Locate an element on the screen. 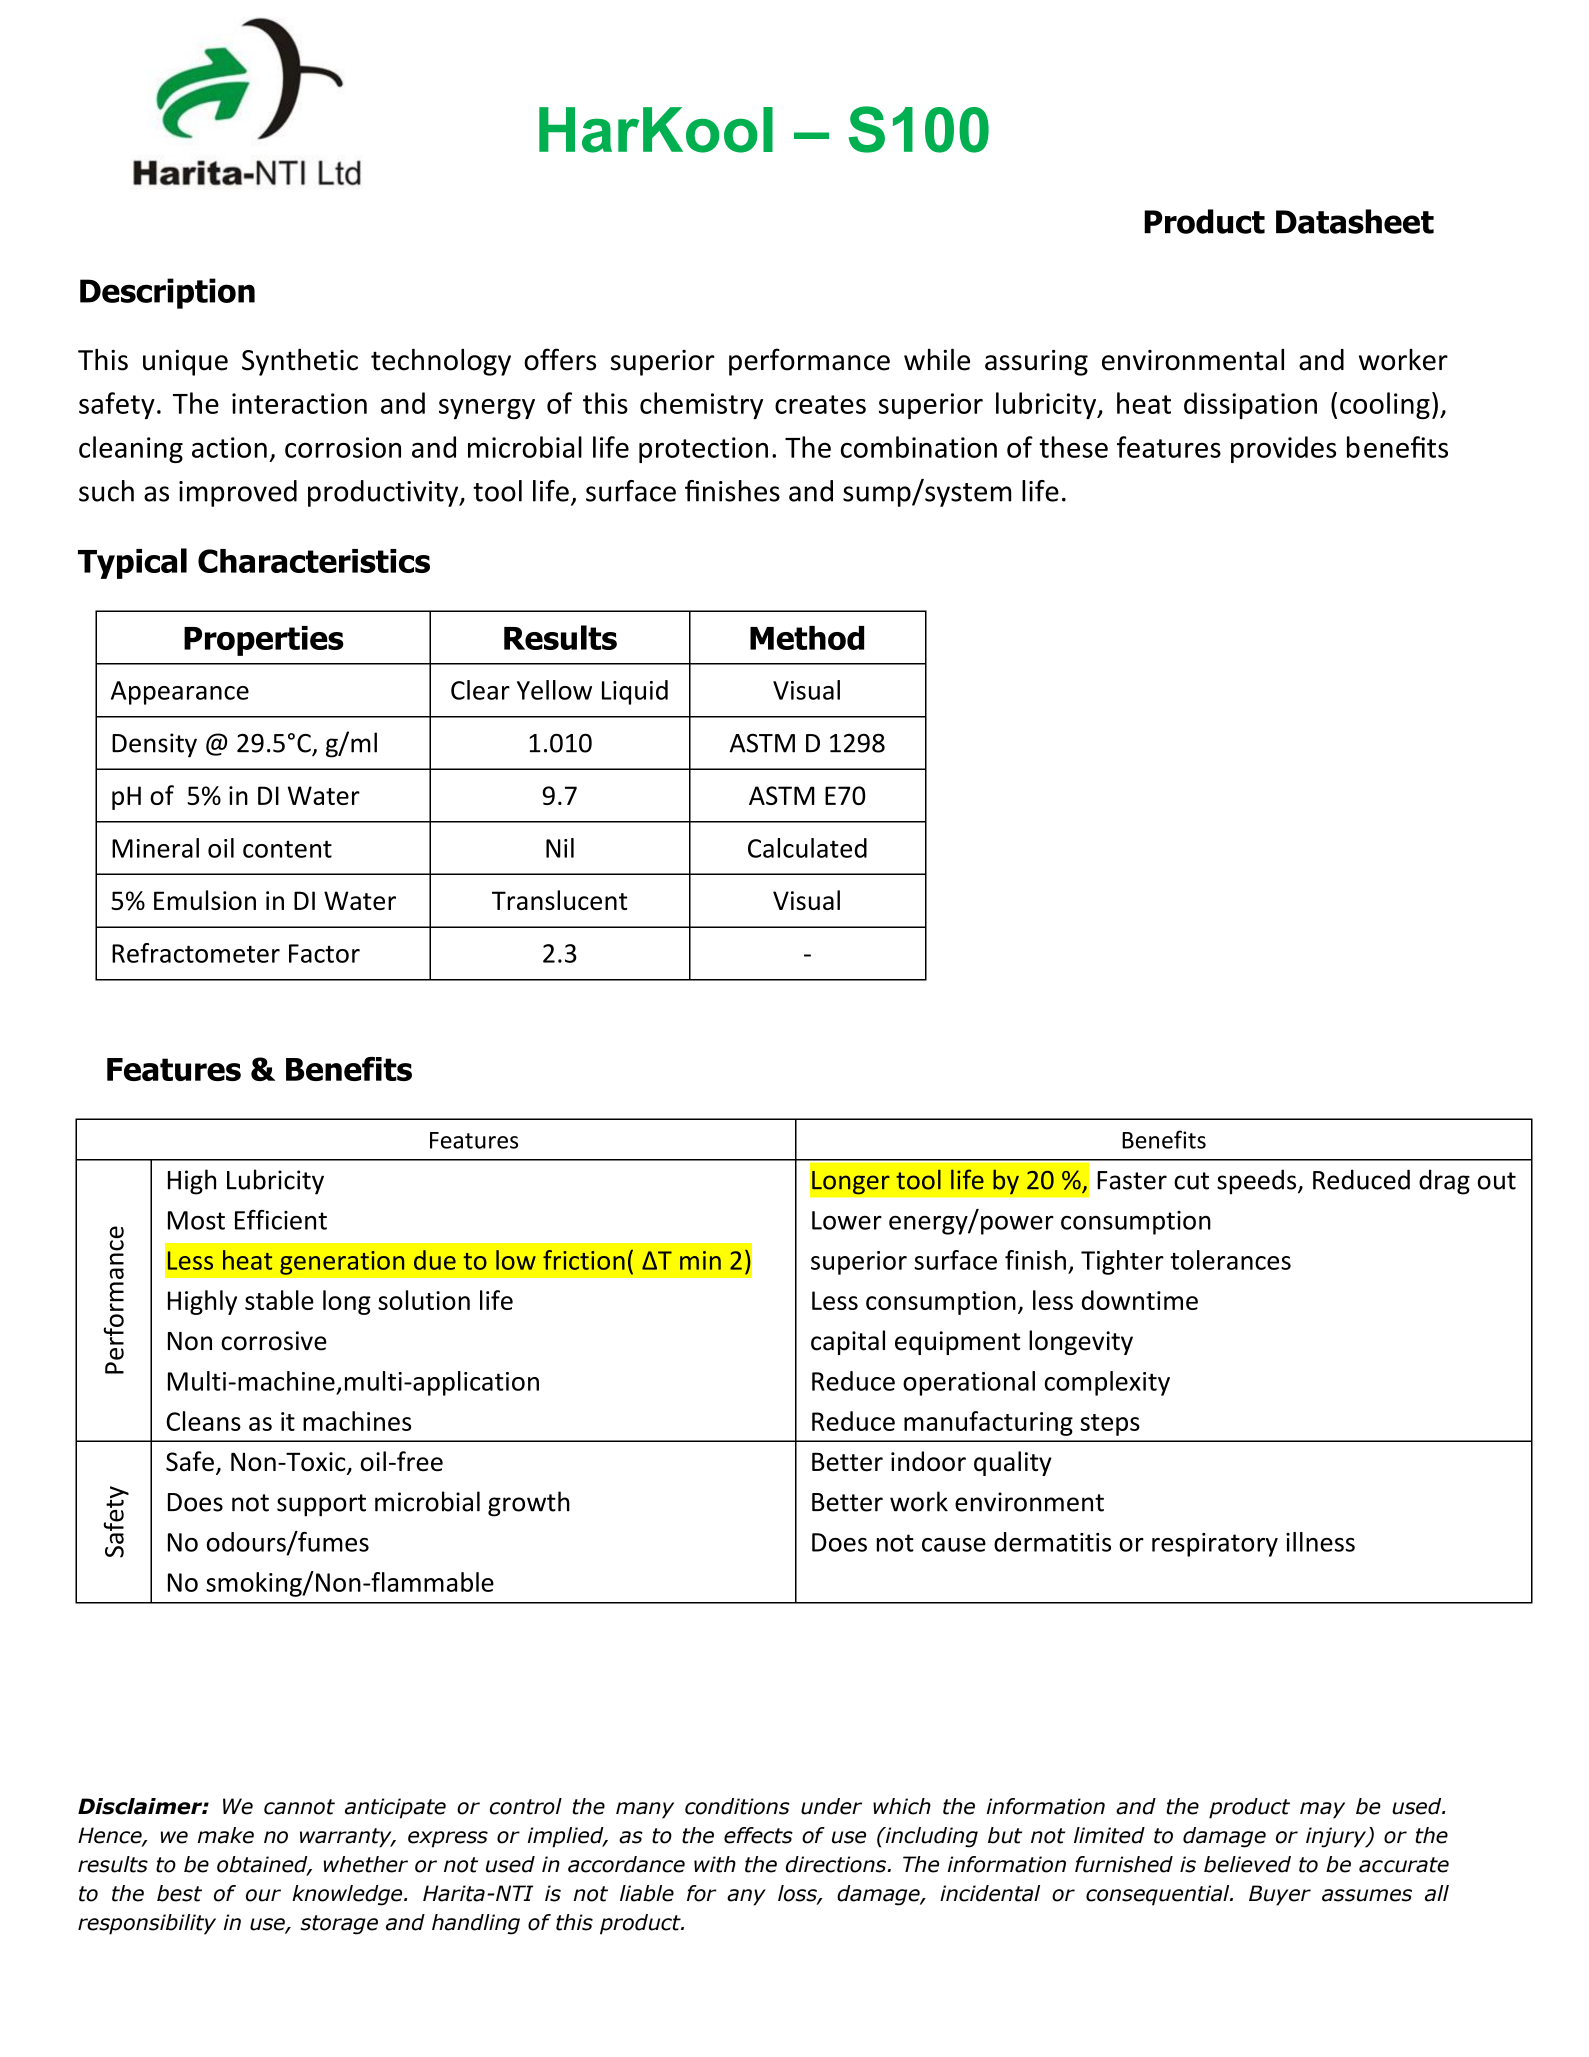 The width and height of the screenshot is (1589, 2057). Factor is located at coordinates (324, 953).
